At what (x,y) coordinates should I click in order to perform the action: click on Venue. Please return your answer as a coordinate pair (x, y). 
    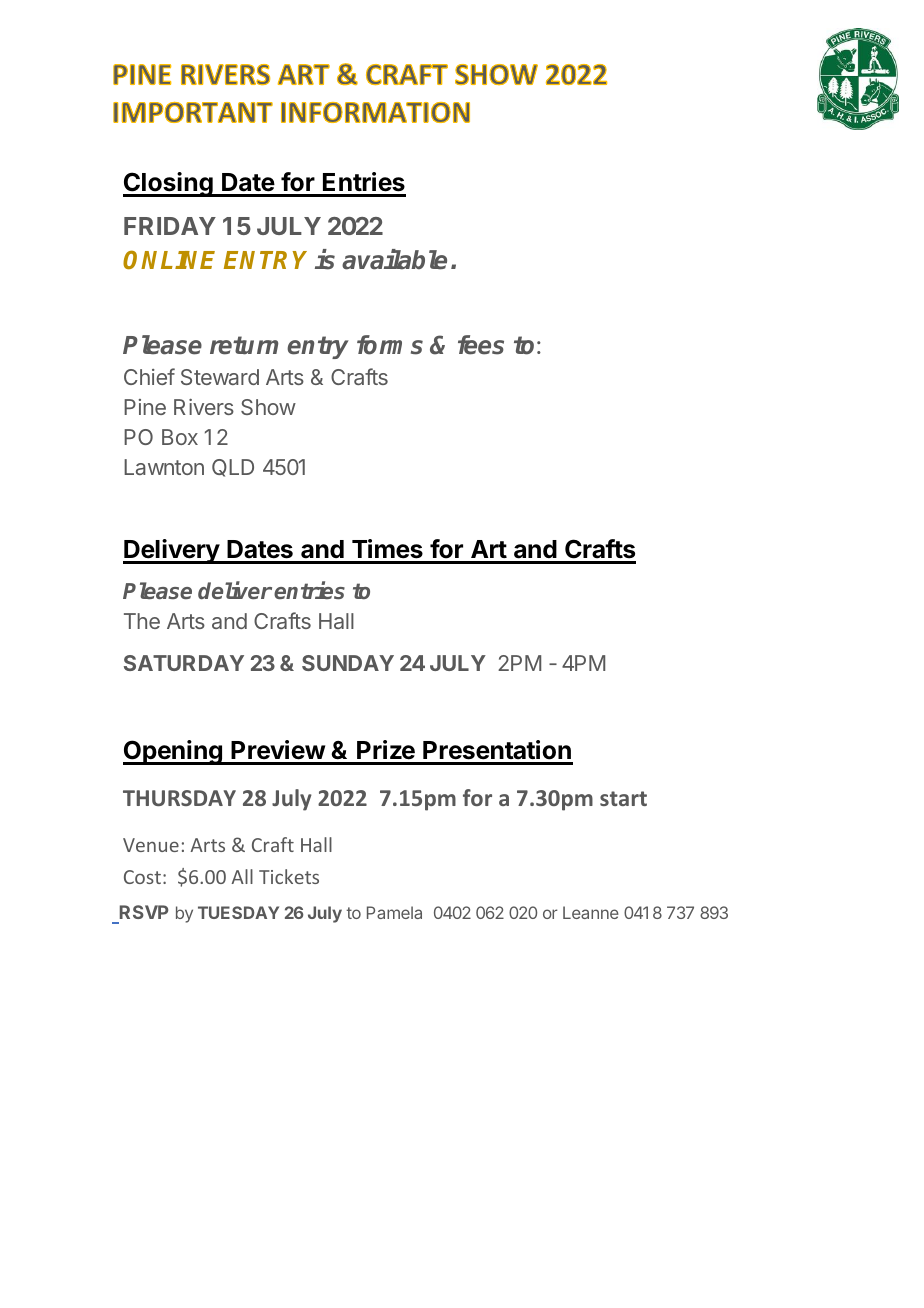
    Looking at the image, I should click on (151, 845).
